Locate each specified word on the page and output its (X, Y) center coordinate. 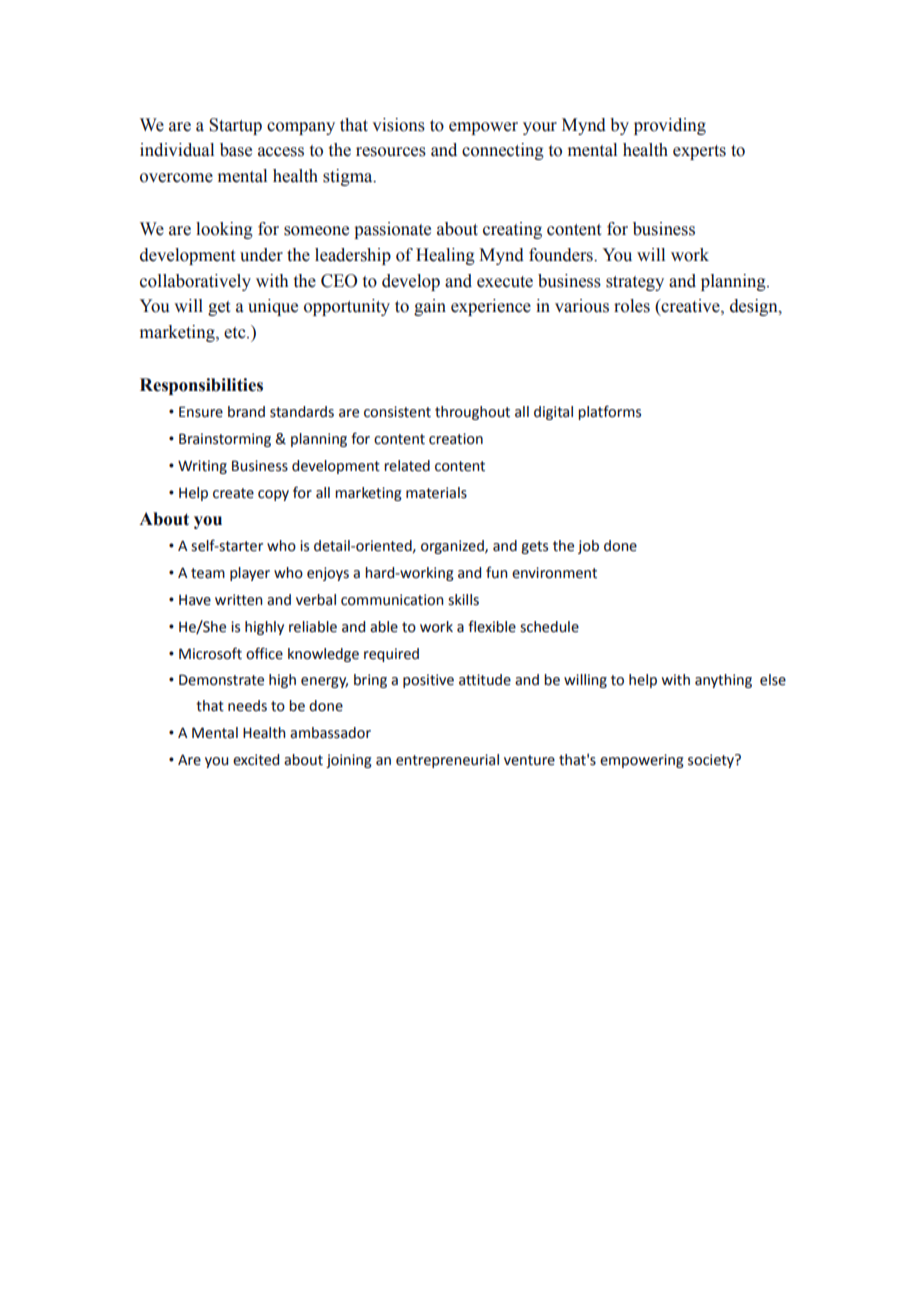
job (588, 547)
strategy (635, 283)
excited (256, 760)
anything (723, 681)
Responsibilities (201, 386)
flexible (492, 626)
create (233, 493)
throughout (472, 413)
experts (699, 152)
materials (436, 493)
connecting (503, 151)
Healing (445, 256)
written (239, 600)
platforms (609, 412)
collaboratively (195, 282)
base (236, 150)
